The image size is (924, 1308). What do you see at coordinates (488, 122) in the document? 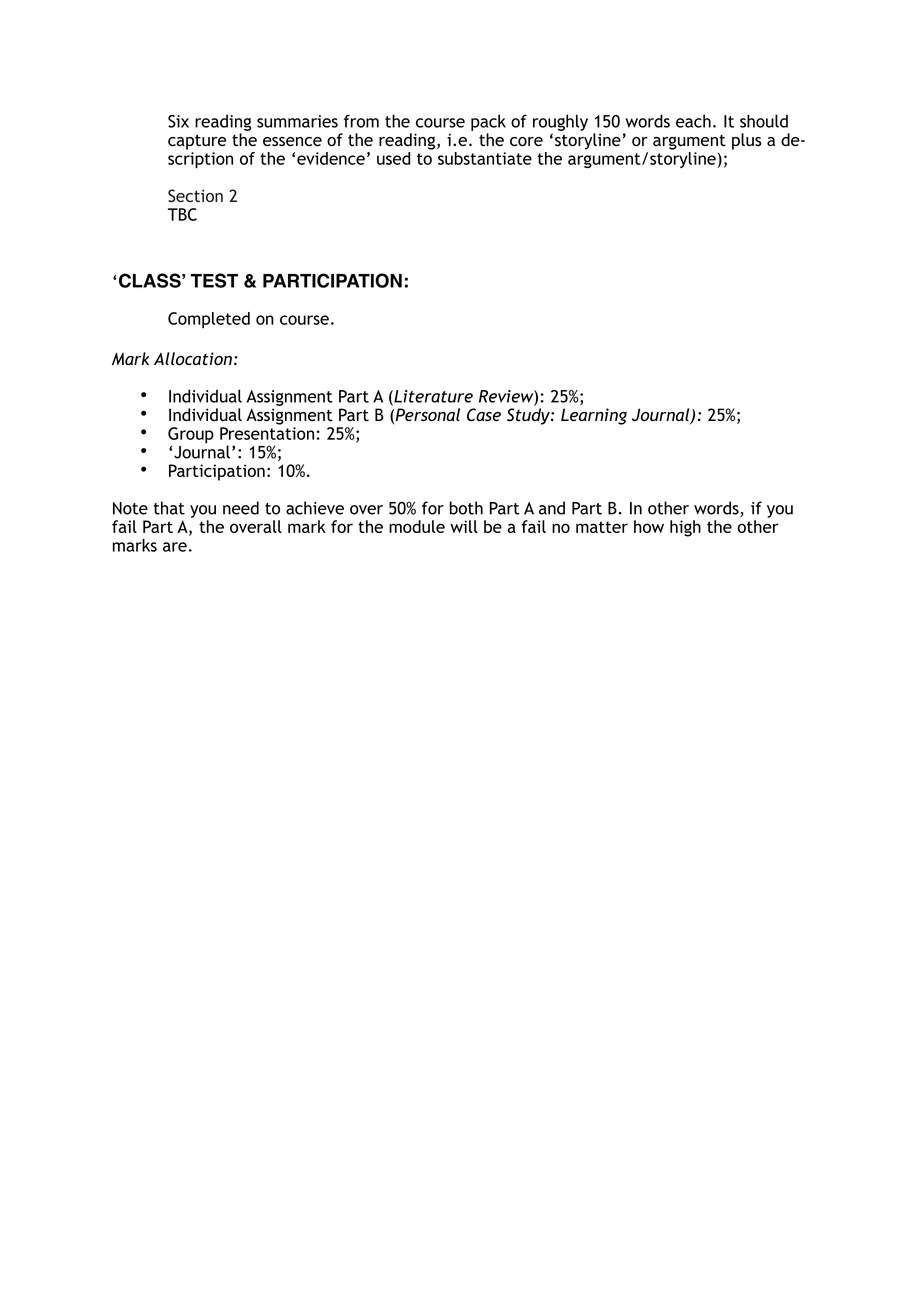
I see `pack` at bounding box center [488, 122].
